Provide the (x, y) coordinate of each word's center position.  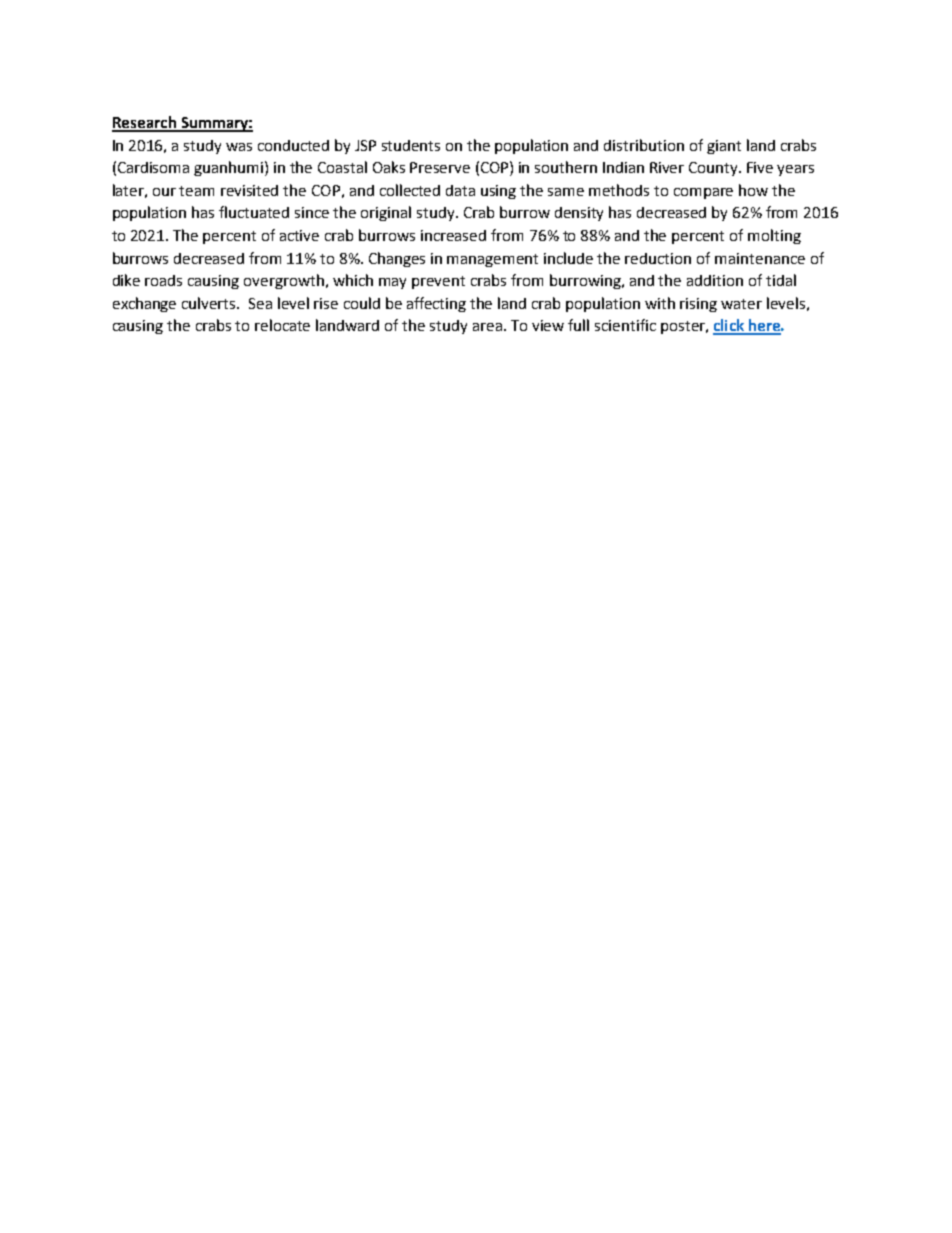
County (714, 169)
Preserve (440, 167)
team (196, 191)
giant (724, 147)
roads (163, 280)
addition (715, 280)
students (411, 145)
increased (453, 235)
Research (145, 123)
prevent (438, 282)
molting (774, 236)
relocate (282, 325)
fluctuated (254, 212)
